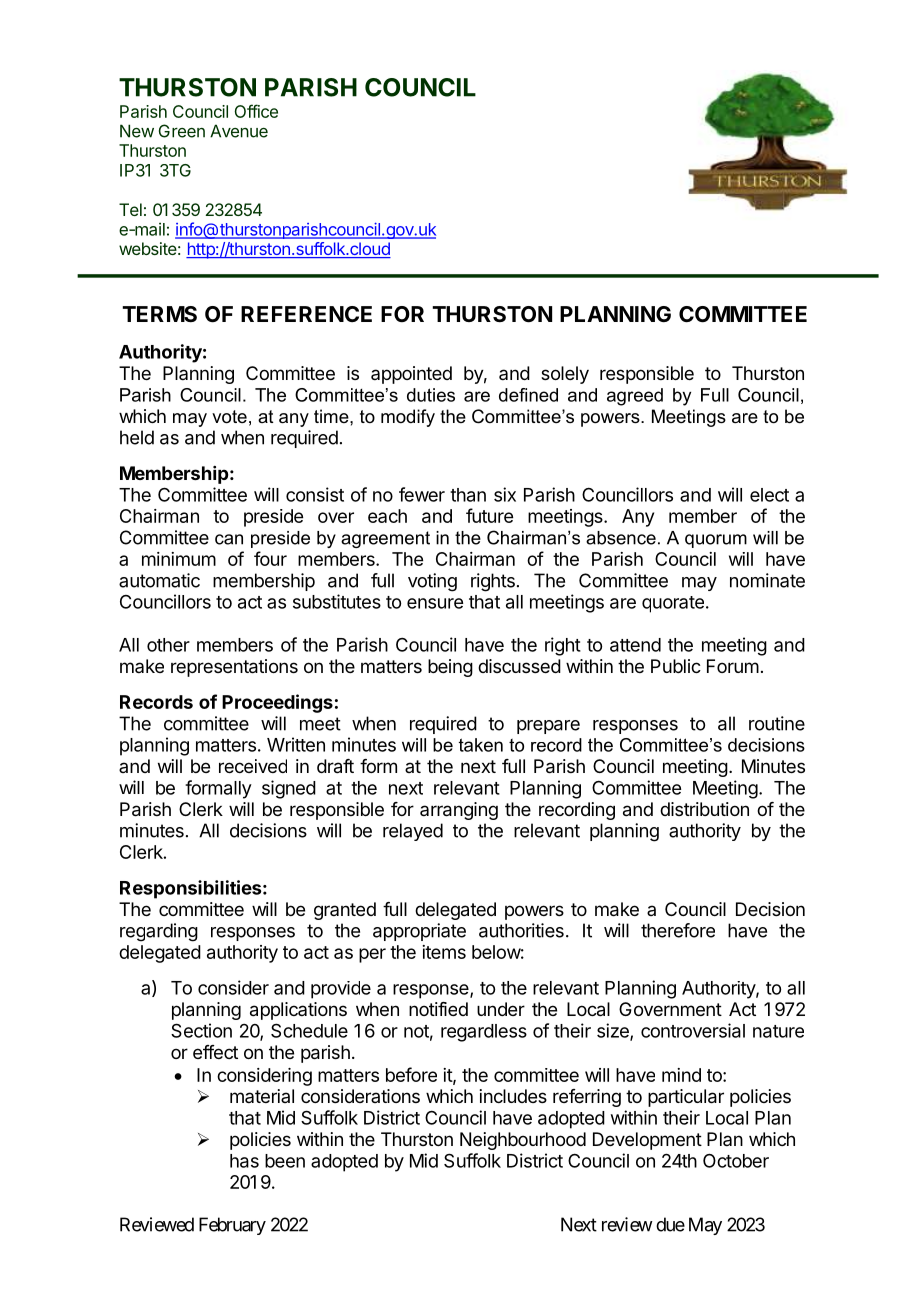 This image has height=1308, width=924. Describe the element at coordinates (523, 1141) in the image. I see `Neighbourhood` at that location.
